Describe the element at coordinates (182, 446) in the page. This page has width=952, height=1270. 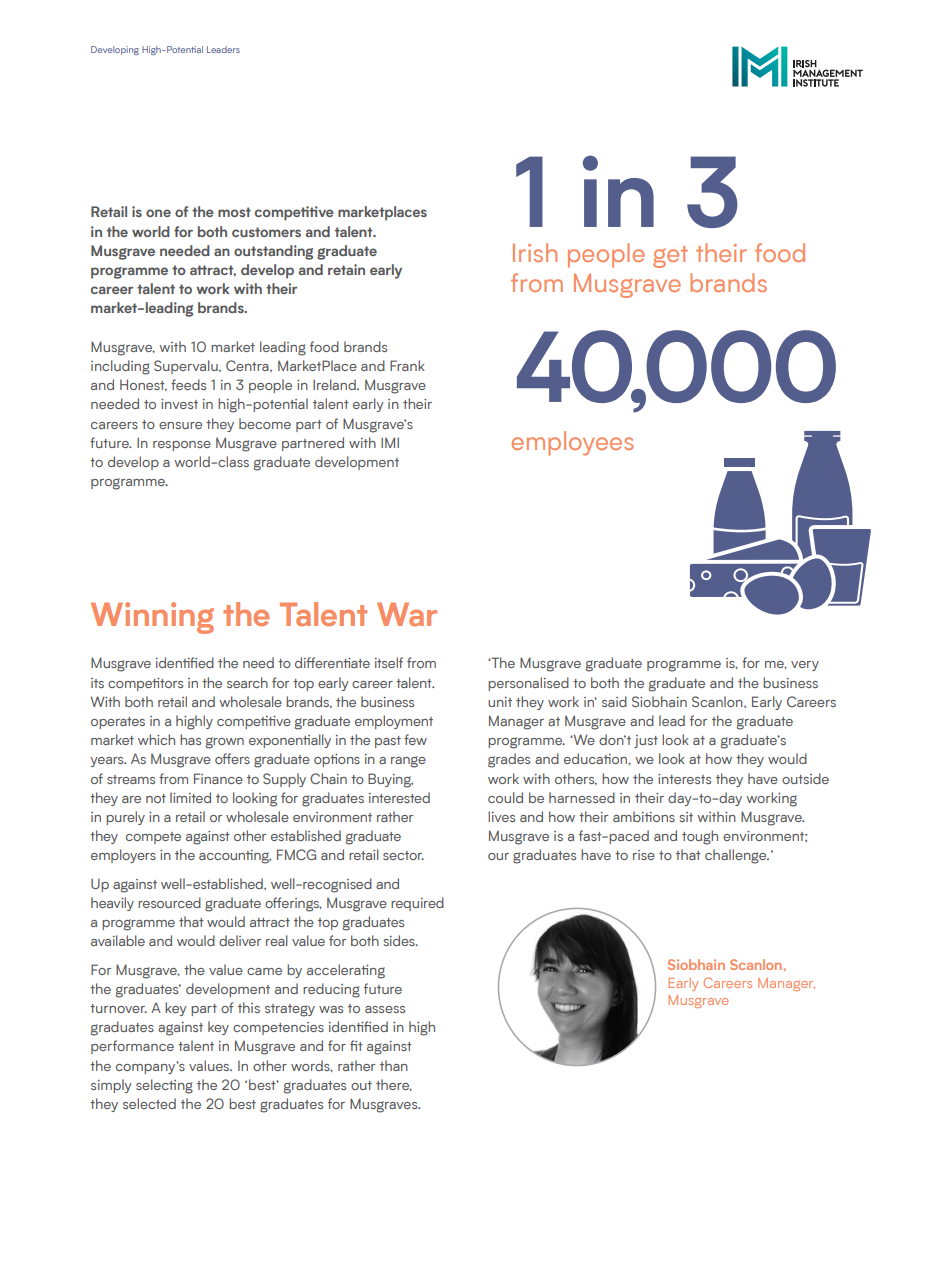
I see `response` at that location.
